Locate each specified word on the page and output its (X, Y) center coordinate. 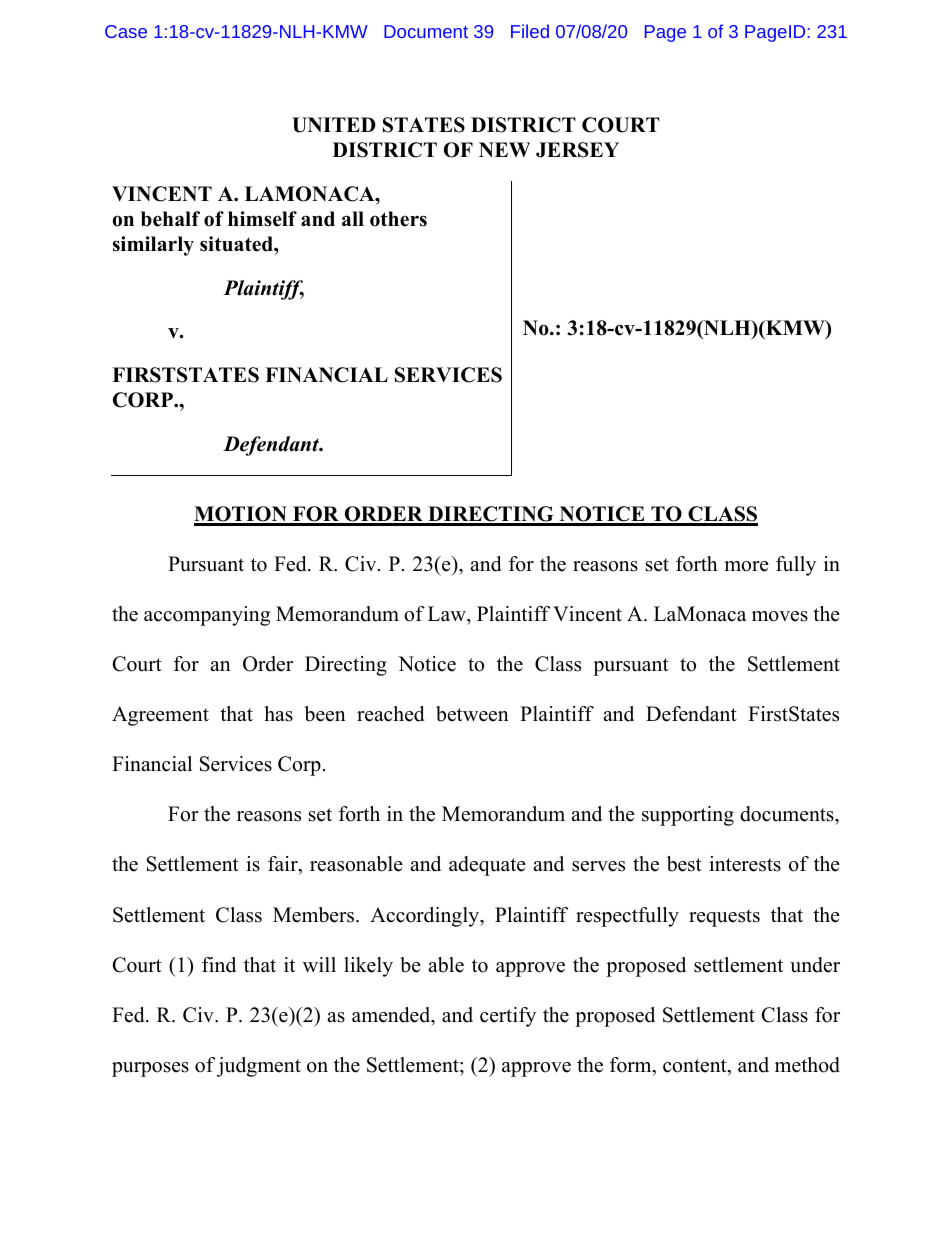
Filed (530, 31)
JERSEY (577, 150)
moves (780, 616)
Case (126, 31)
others (398, 219)
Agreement (160, 716)
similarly (153, 246)
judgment (259, 1067)
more (746, 566)
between (472, 714)
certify (508, 1017)
